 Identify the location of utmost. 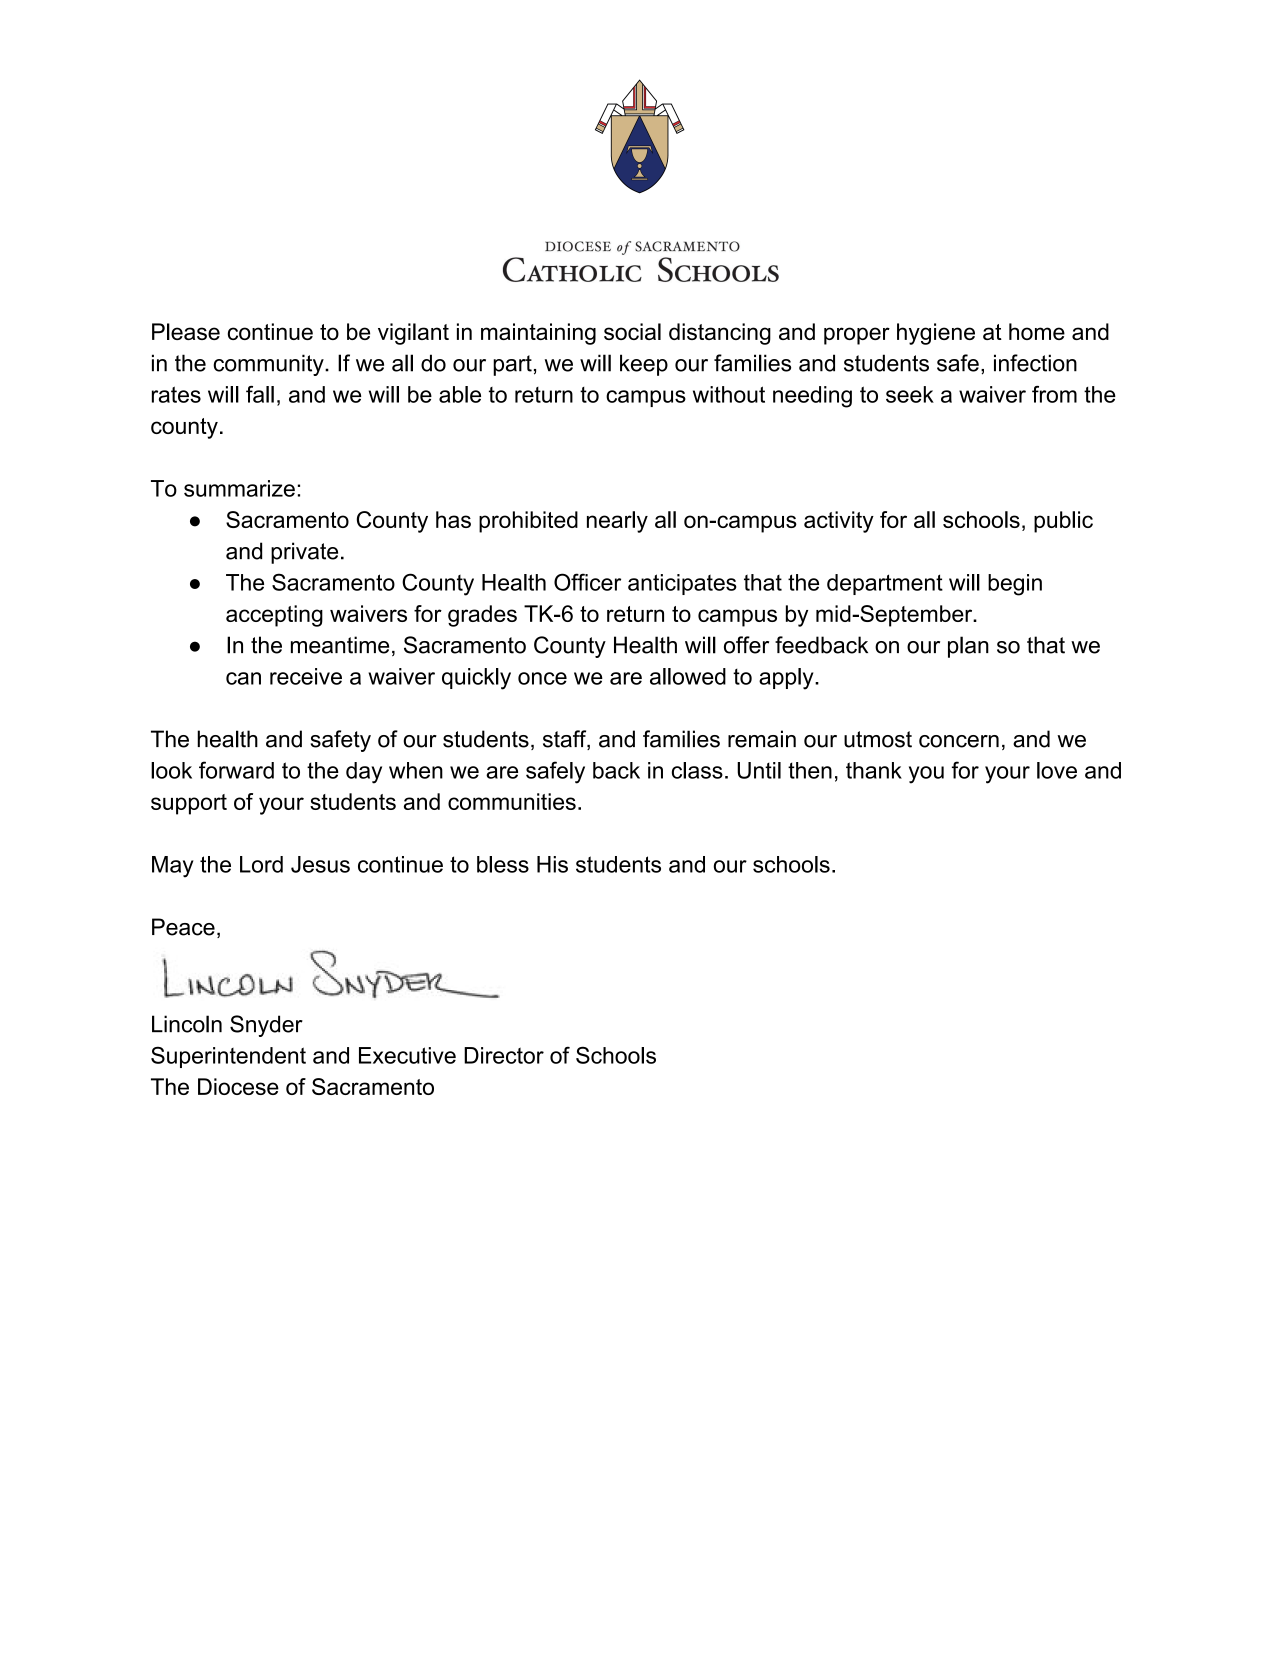
(878, 739).
